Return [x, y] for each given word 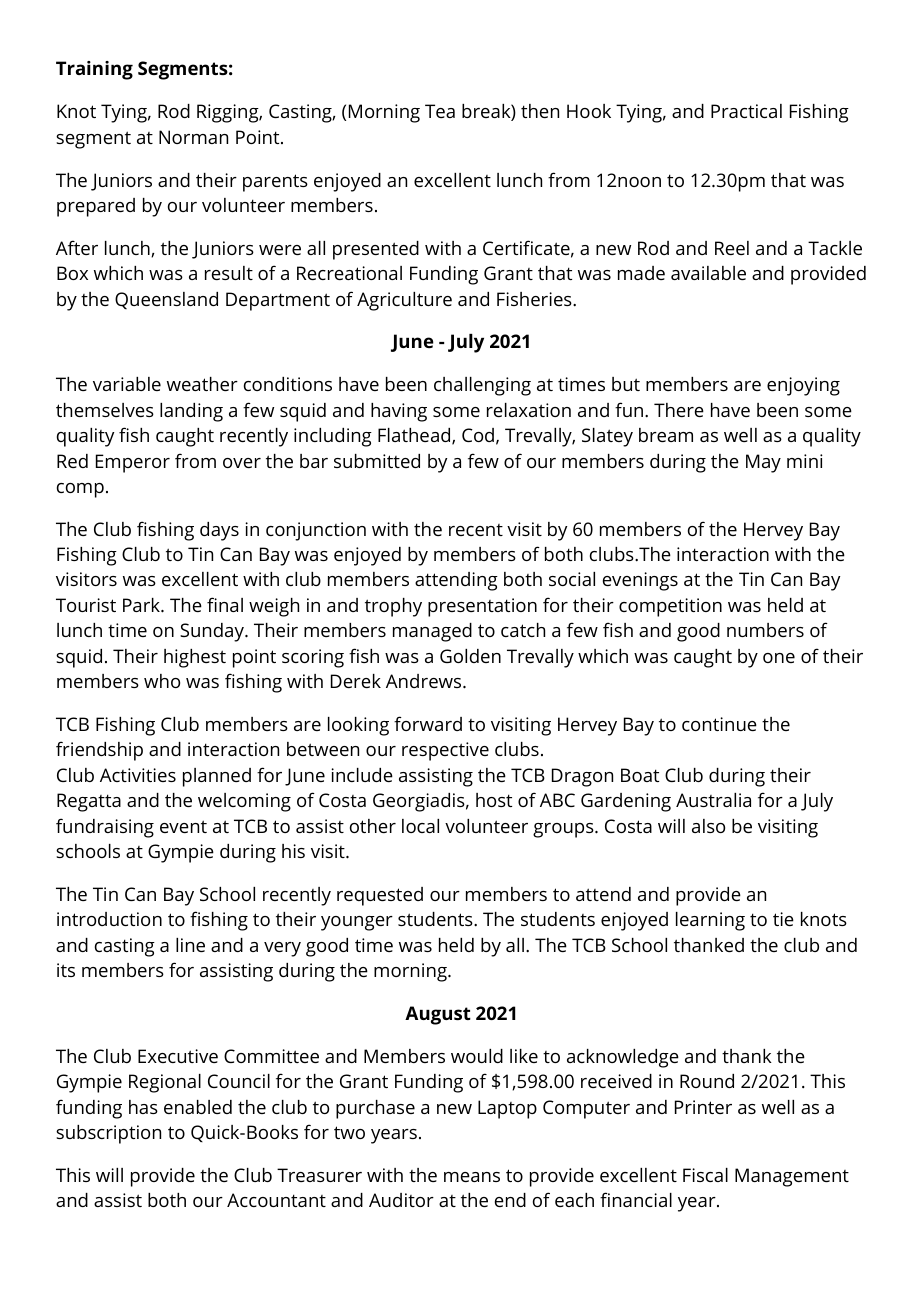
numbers [765, 630]
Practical [746, 111]
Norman [193, 137]
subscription [108, 1134]
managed [432, 632]
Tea [440, 111]
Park [142, 605]
